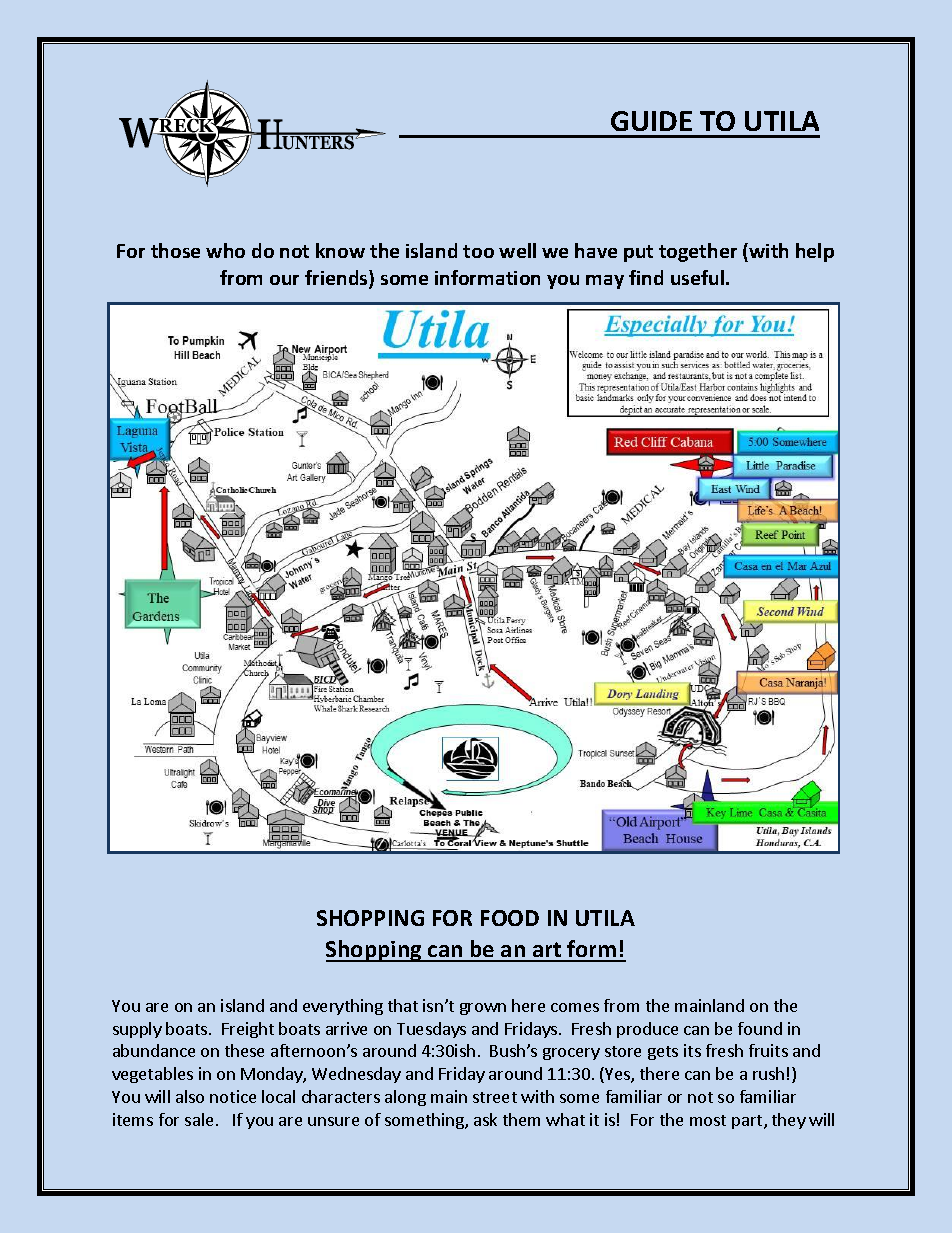 Image resolution: width=952 pixels, height=1233 pixels. What do you see at coordinates (646, 277) in the screenshot?
I see `find` at bounding box center [646, 277].
